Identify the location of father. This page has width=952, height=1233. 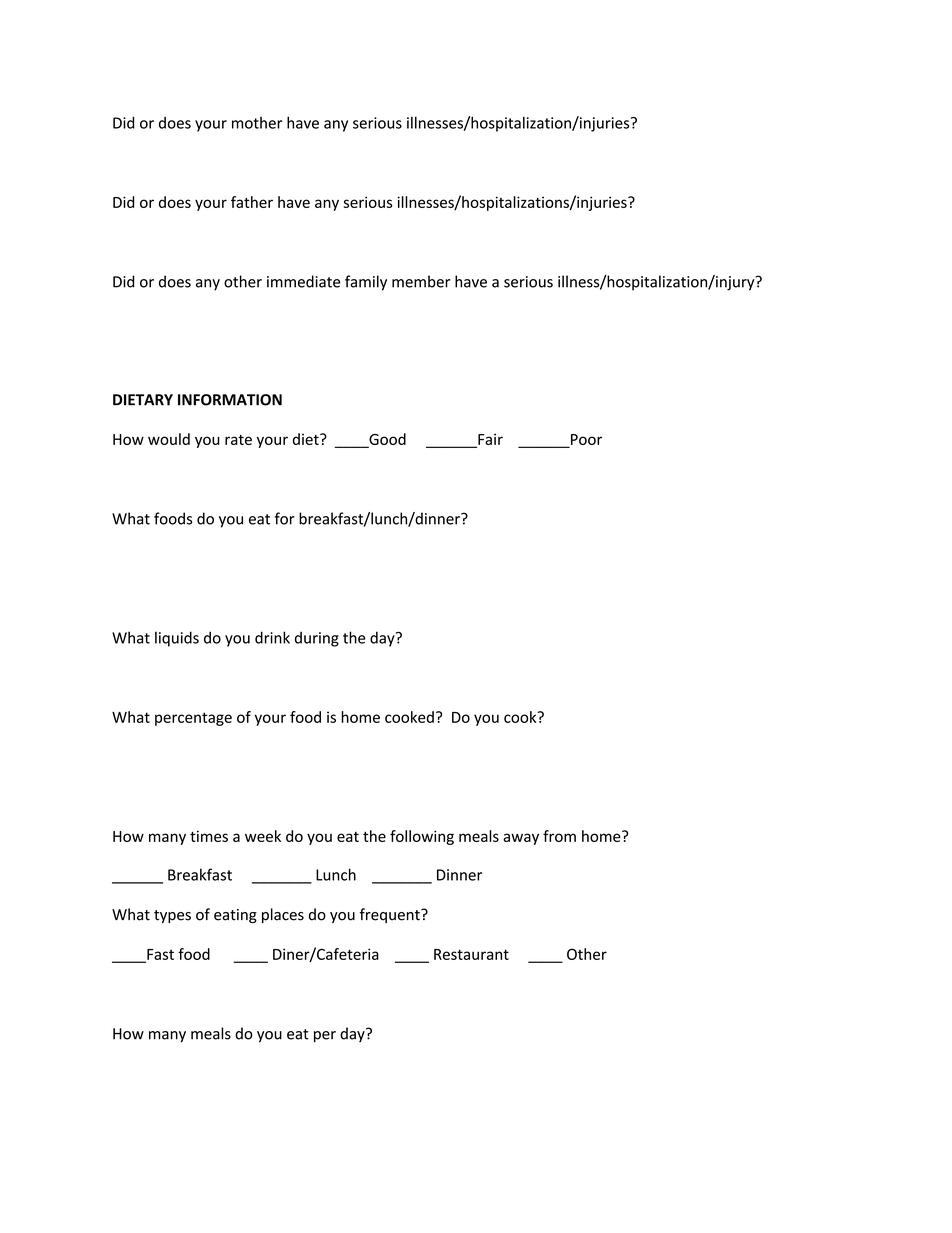
(252, 202).
